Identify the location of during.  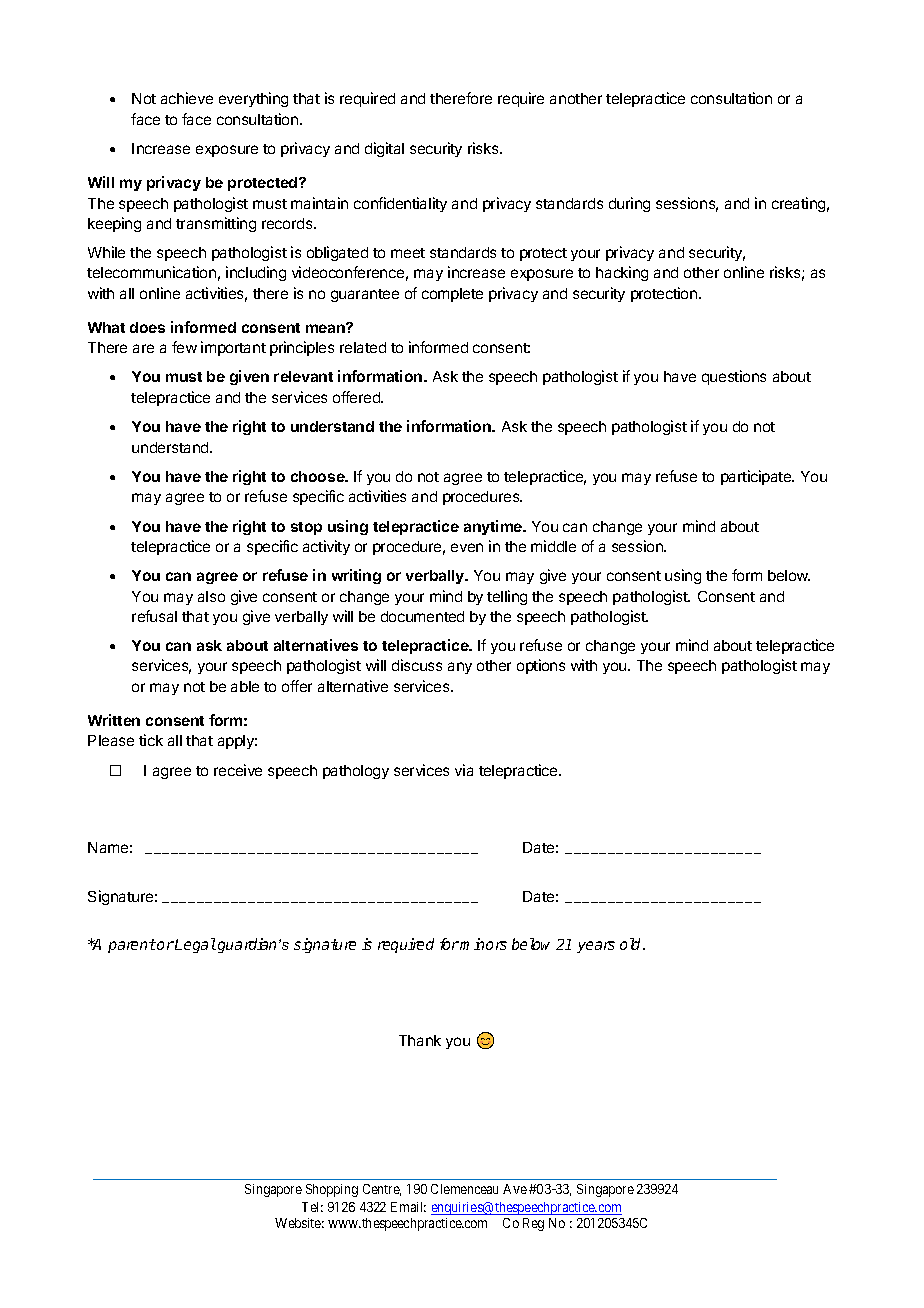
(629, 204).
